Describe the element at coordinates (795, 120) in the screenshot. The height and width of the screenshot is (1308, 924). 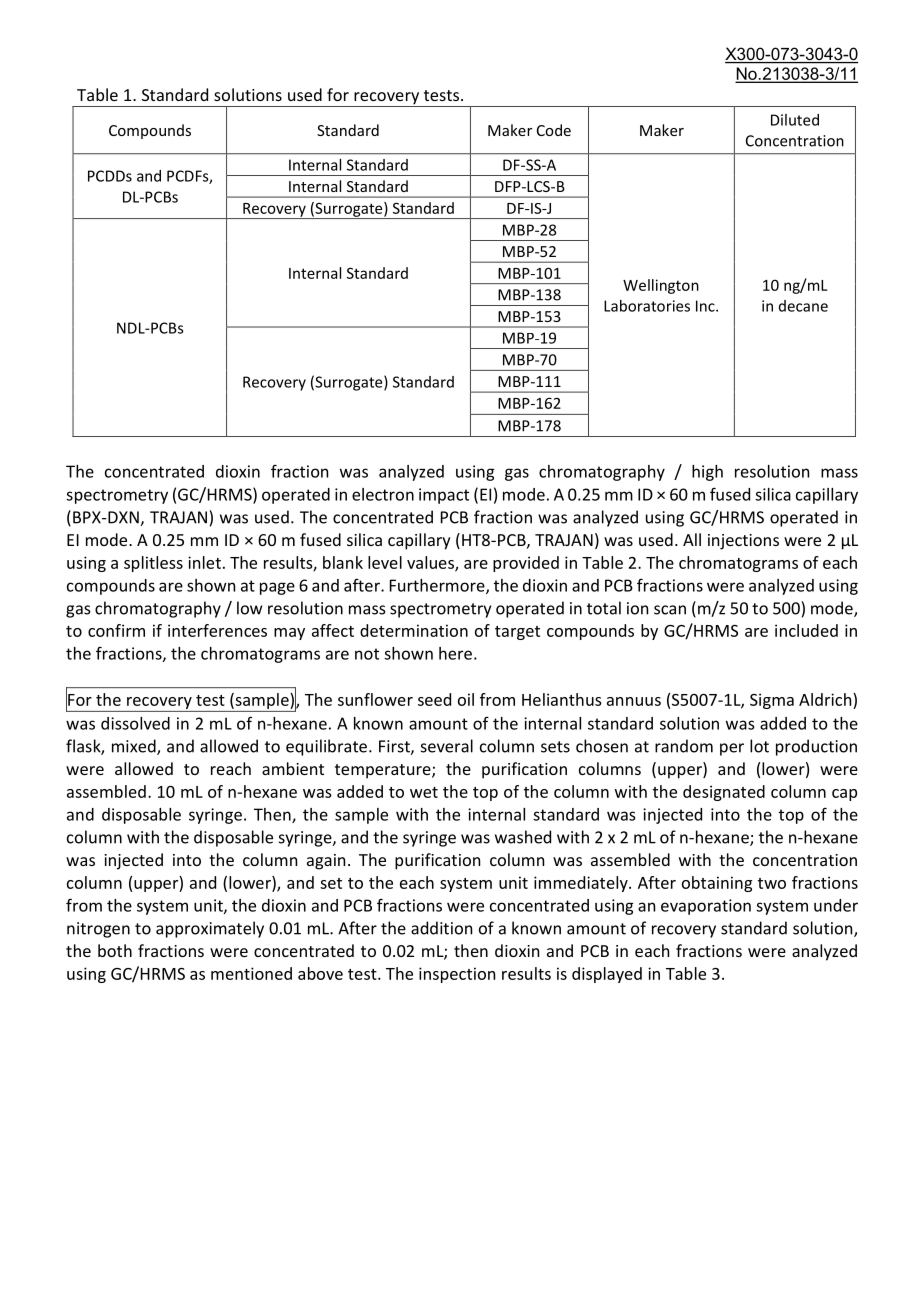
I see `Diluted` at that location.
